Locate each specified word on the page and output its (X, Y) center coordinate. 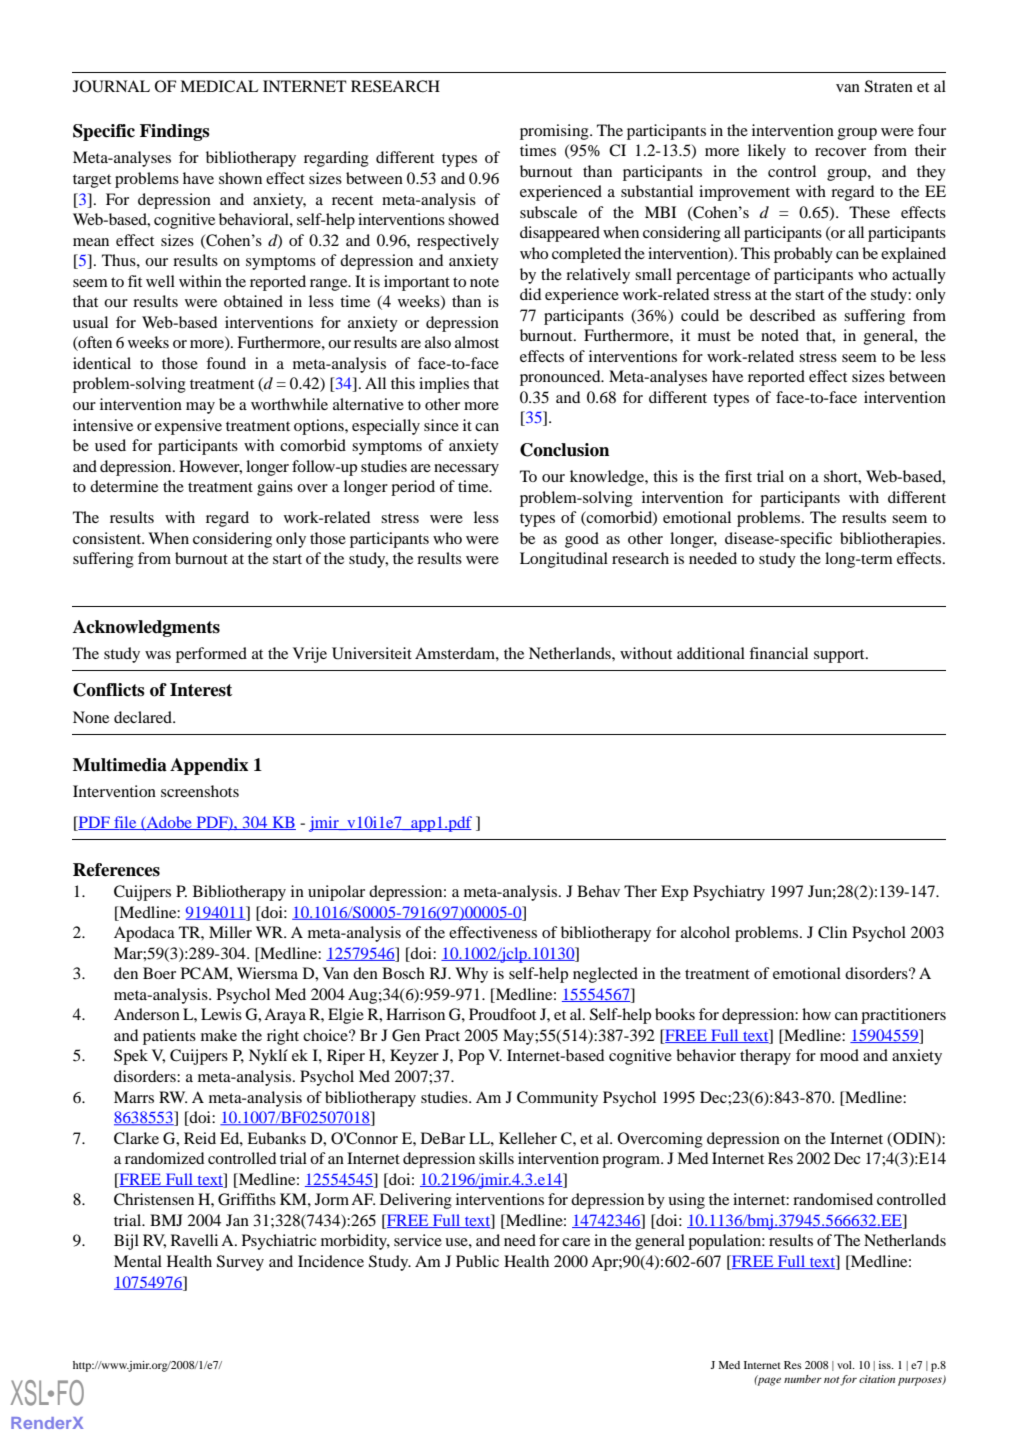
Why (471, 975)
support (840, 656)
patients (169, 1037)
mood (839, 1055)
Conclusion (564, 450)
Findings (175, 132)
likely (767, 152)
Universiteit (372, 653)
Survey (240, 1263)
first (738, 476)
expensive (188, 427)
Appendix (209, 766)
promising (555, 132)
